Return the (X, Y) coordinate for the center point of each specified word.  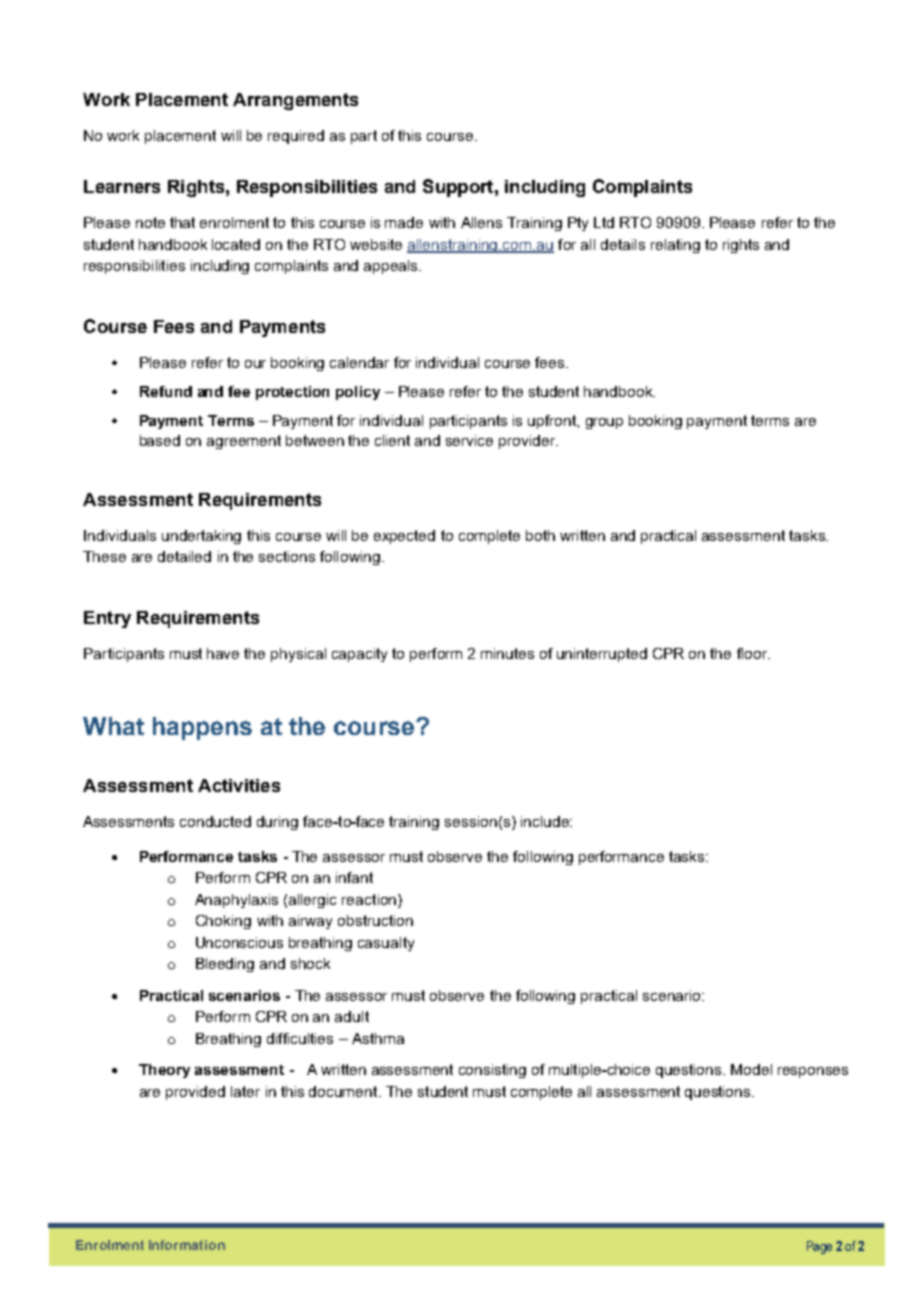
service (469, 440)
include (546, 821)
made (404, 222)
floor (753, 653)
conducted (215, 821)
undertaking (201, 537)
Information (187, 1245)
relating (675, 246)
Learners (122, 186)
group (604, 423)
